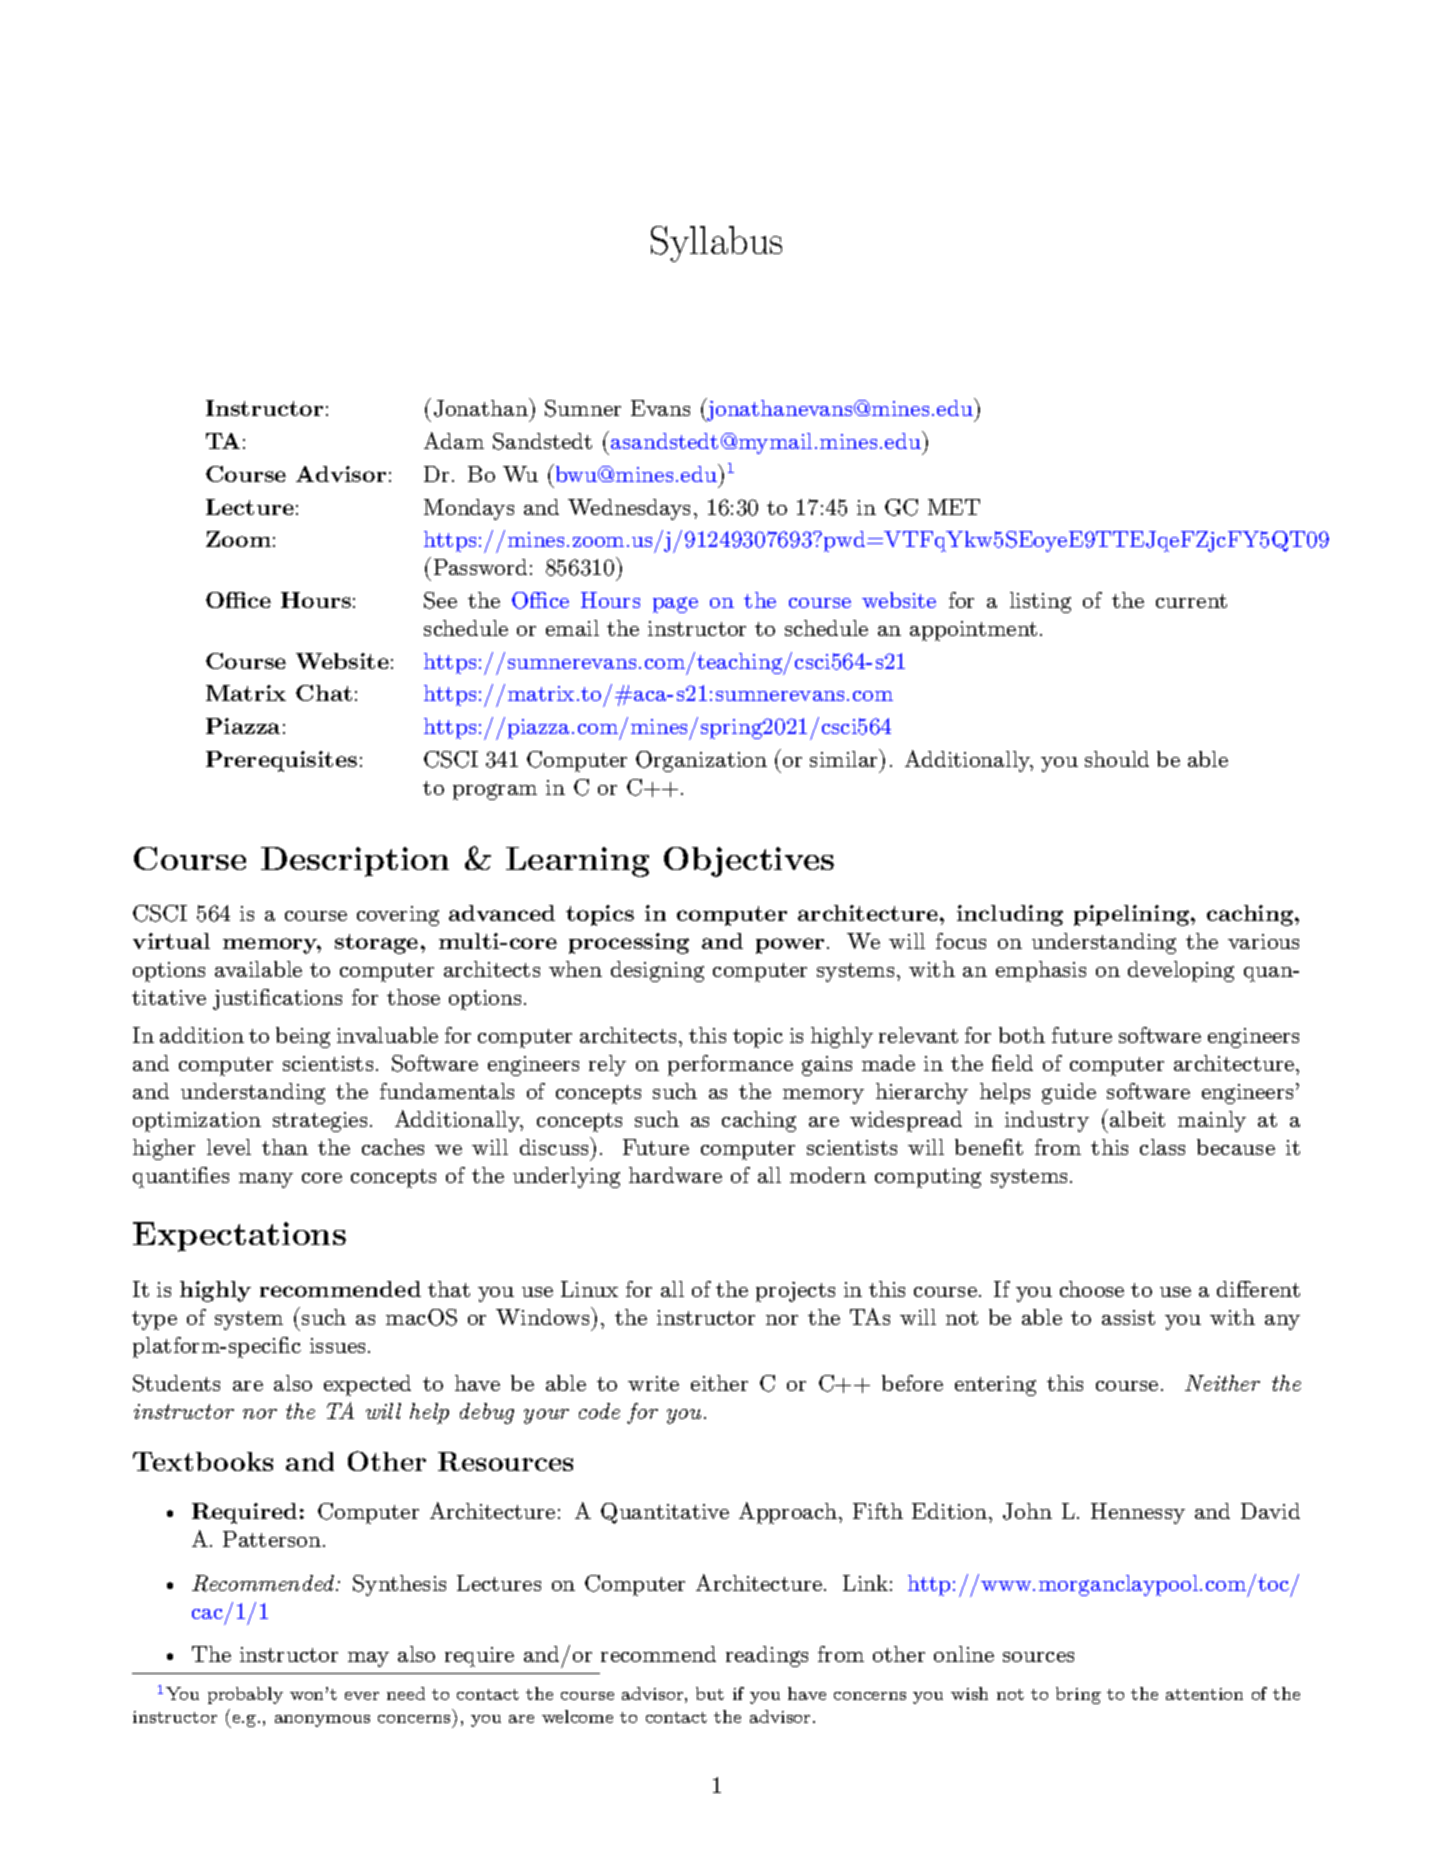  Describe the element at coordinates (657, 971) in the screenshot. I see `designing` at that location.
